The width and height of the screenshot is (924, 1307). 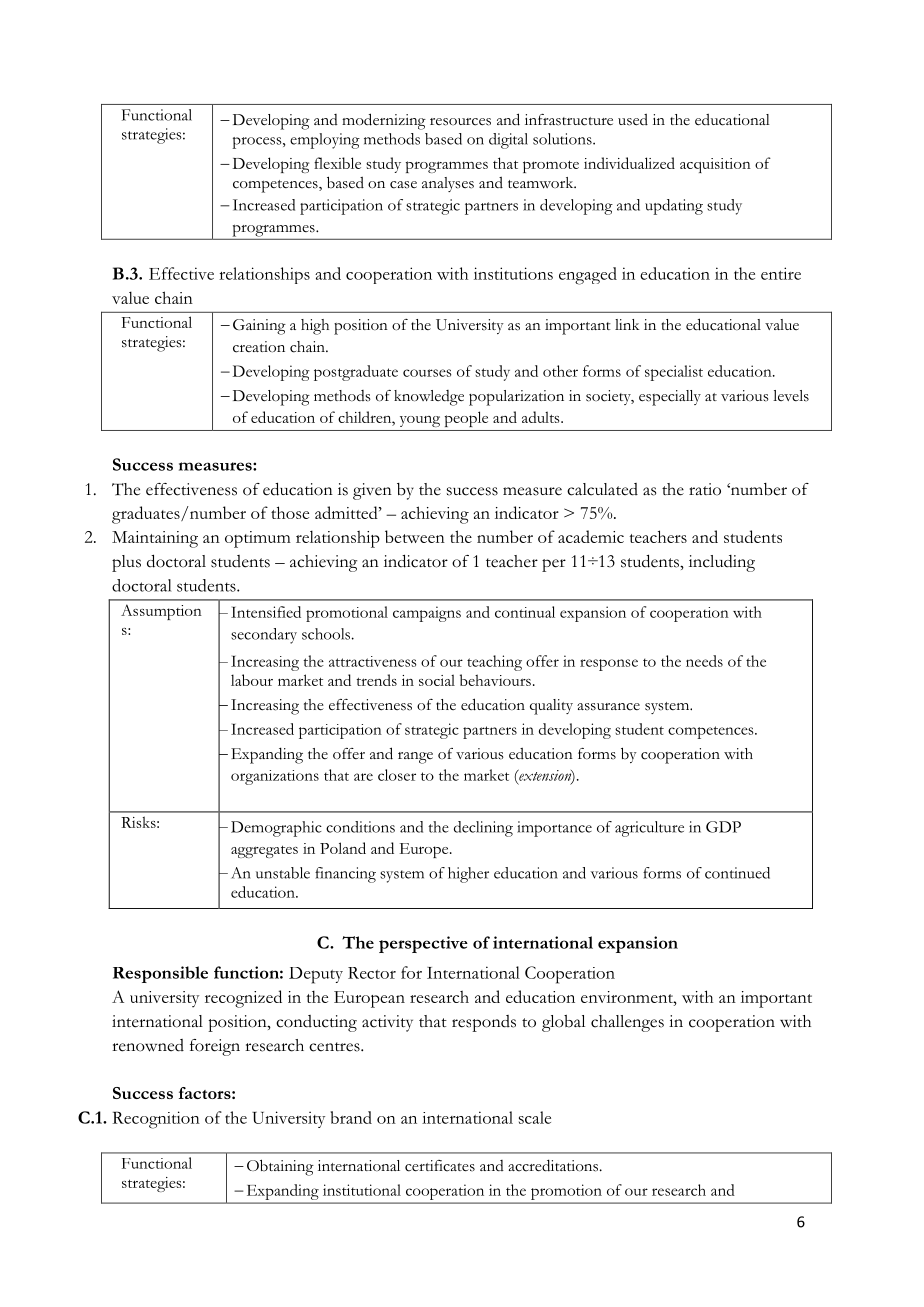 I want to click on acquisition, so click(x=715, y=165).
